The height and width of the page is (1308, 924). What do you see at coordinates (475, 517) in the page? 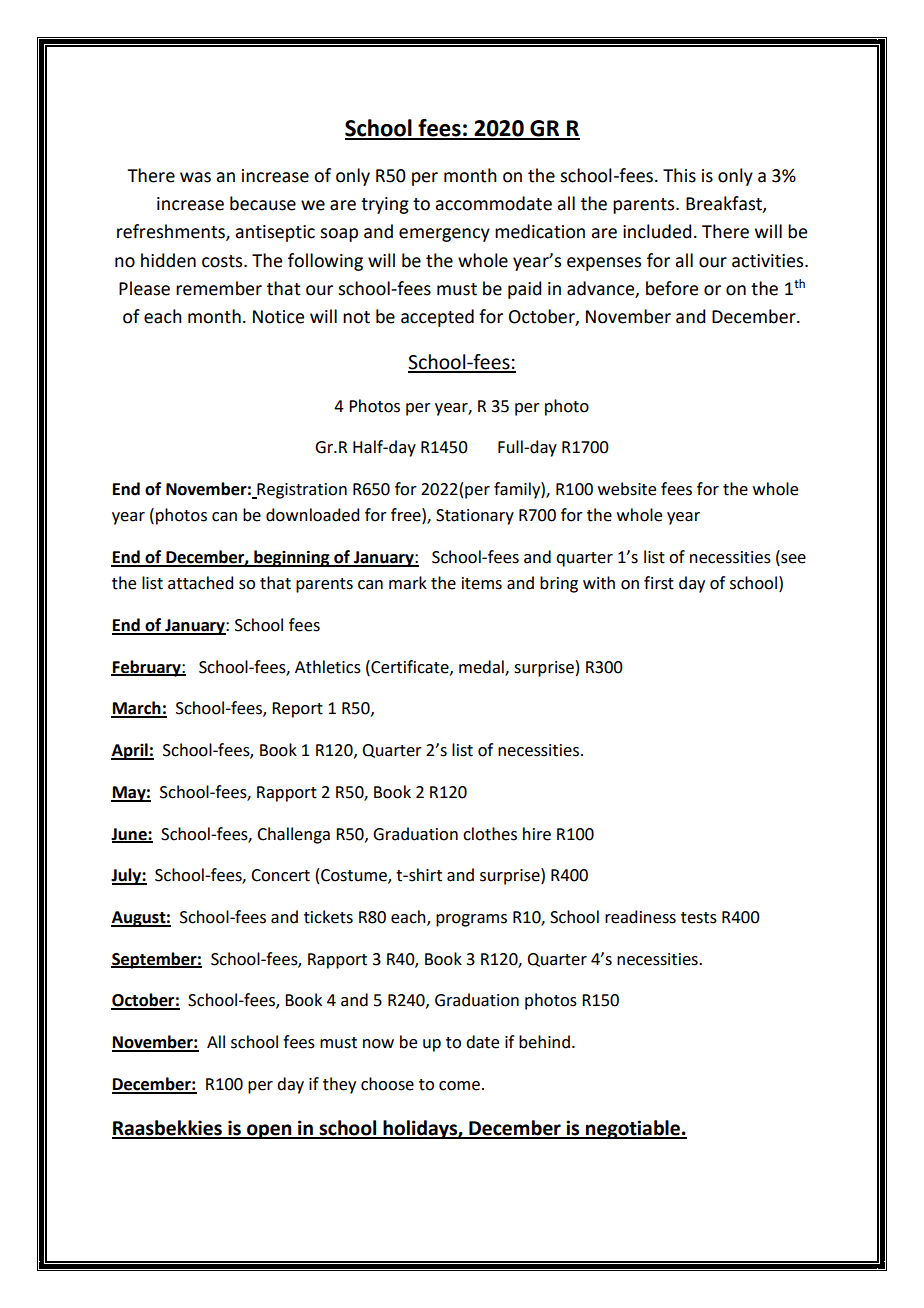
I see `Stationary` at bounding box center [475, 517].
